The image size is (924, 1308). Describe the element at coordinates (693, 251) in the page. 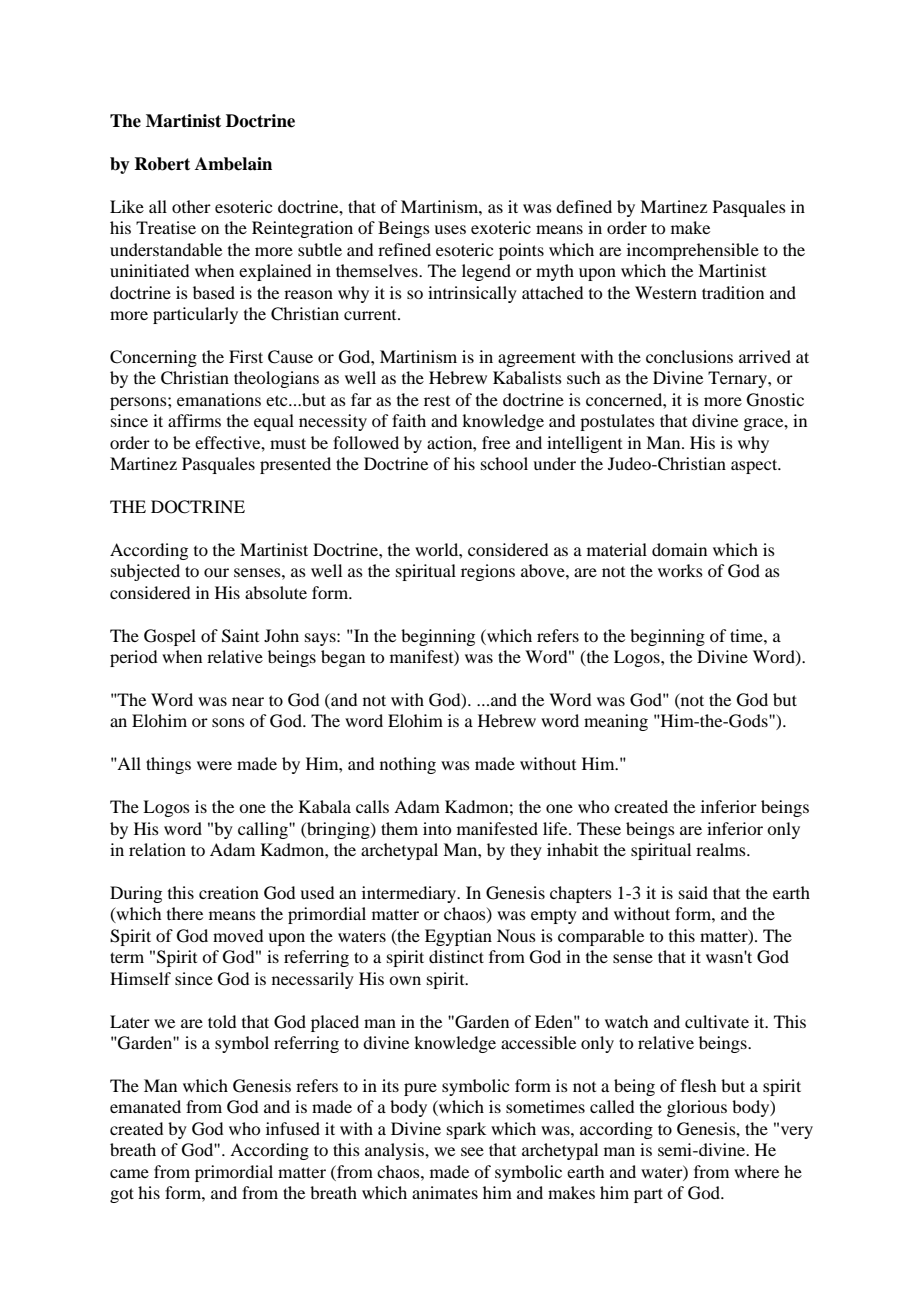

I see `incomprehensible` at that location.
